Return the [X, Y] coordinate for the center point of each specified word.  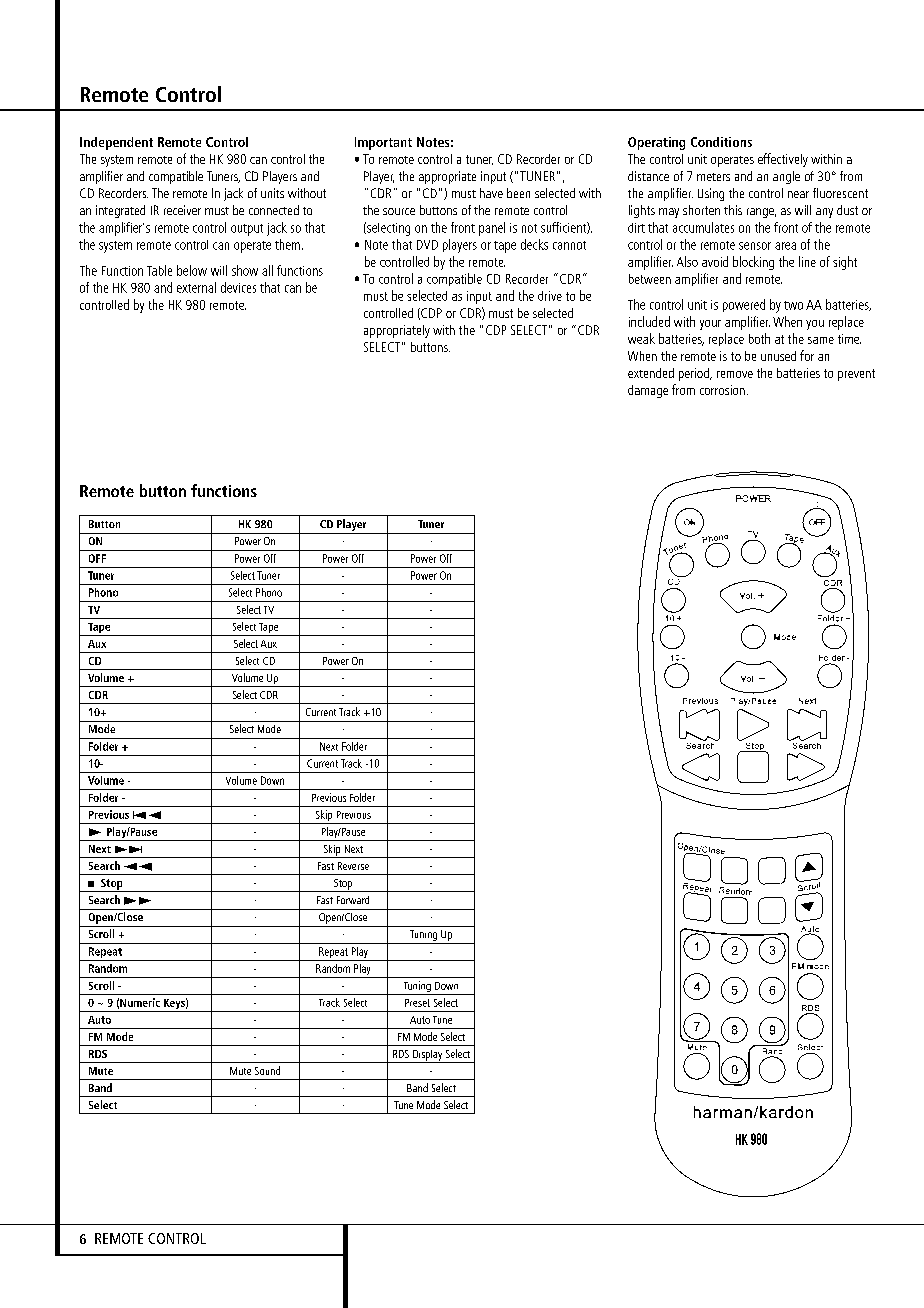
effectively [783, 160]
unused [778, 356]
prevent [856, 375]
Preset [417, 1003]
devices [238, 287]
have [491, 193]
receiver [182, 210]
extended [651, 373]
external [196, 287]
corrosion [722, 390]
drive [550, 296]
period [695, 374]
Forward [353, 900]
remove [735, 374]
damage [648, 391]
